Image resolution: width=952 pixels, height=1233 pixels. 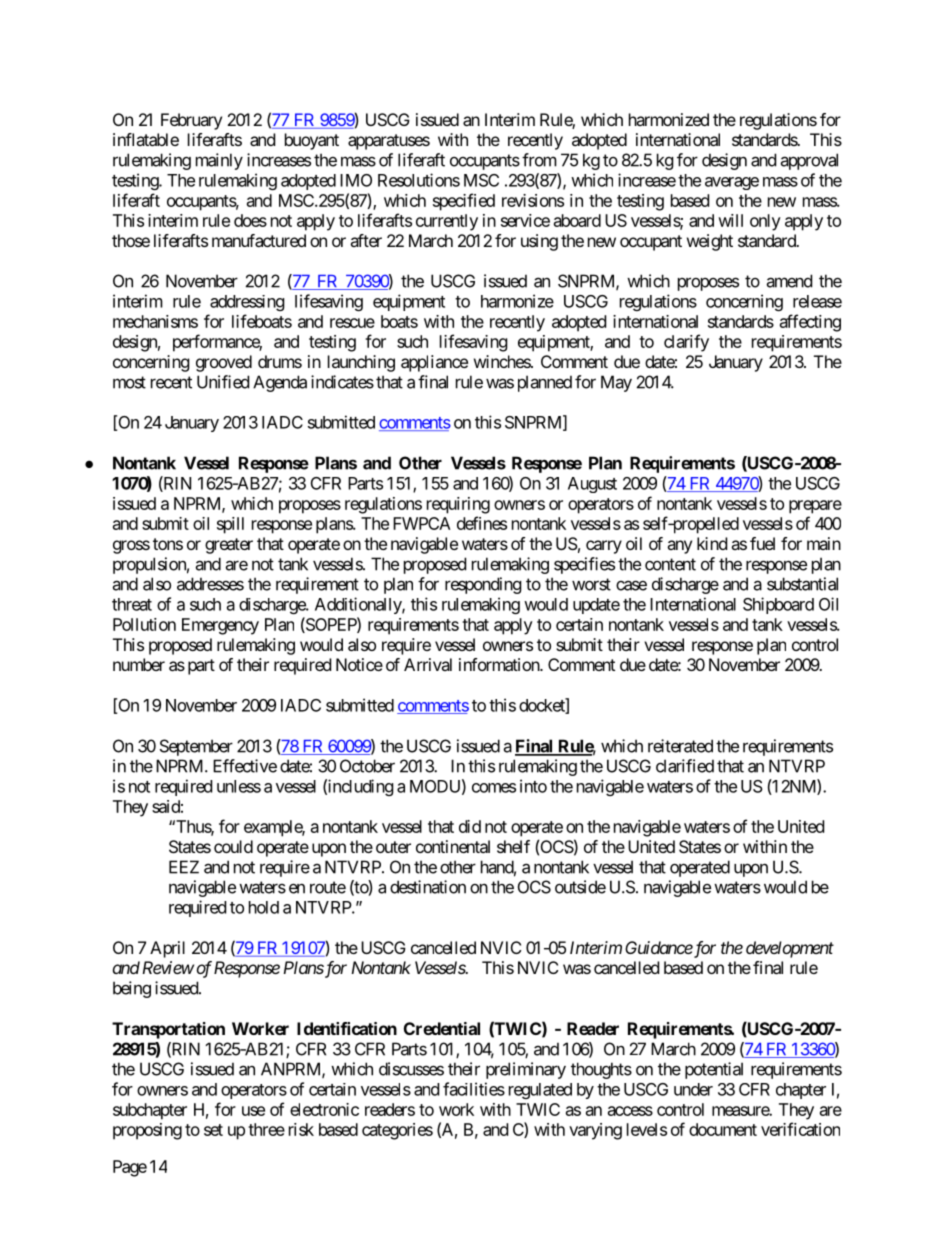 I want to click on prepare, so click(x=815, y=507).
